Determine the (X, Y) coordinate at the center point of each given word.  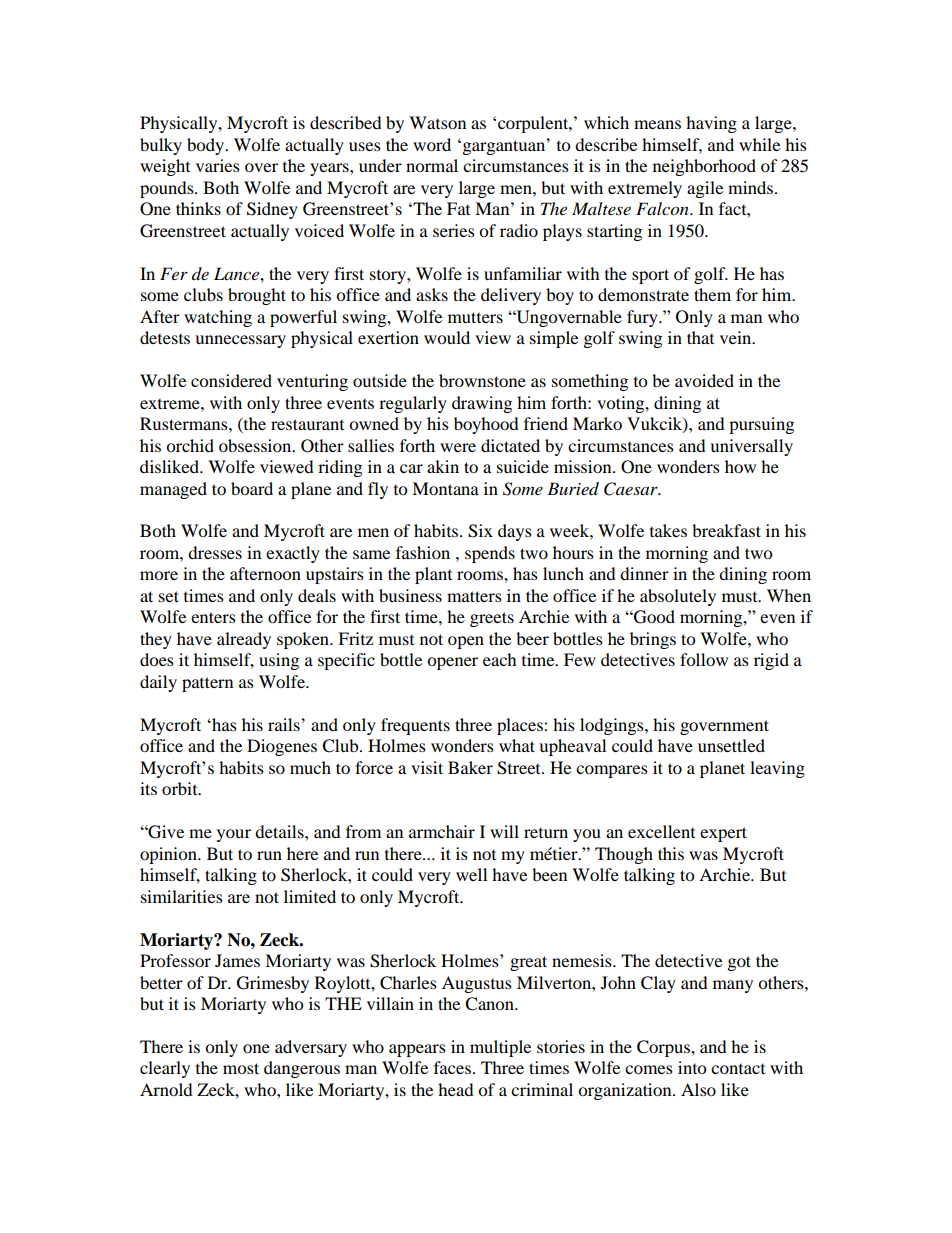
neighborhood (704, 167)
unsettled (731, 745)
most (241, 1068)
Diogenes (282, 747)
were (458, 447)
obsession (256, 445)
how (740, 466)
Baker (470, 767)
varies (218, 165)
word (432, 144)
